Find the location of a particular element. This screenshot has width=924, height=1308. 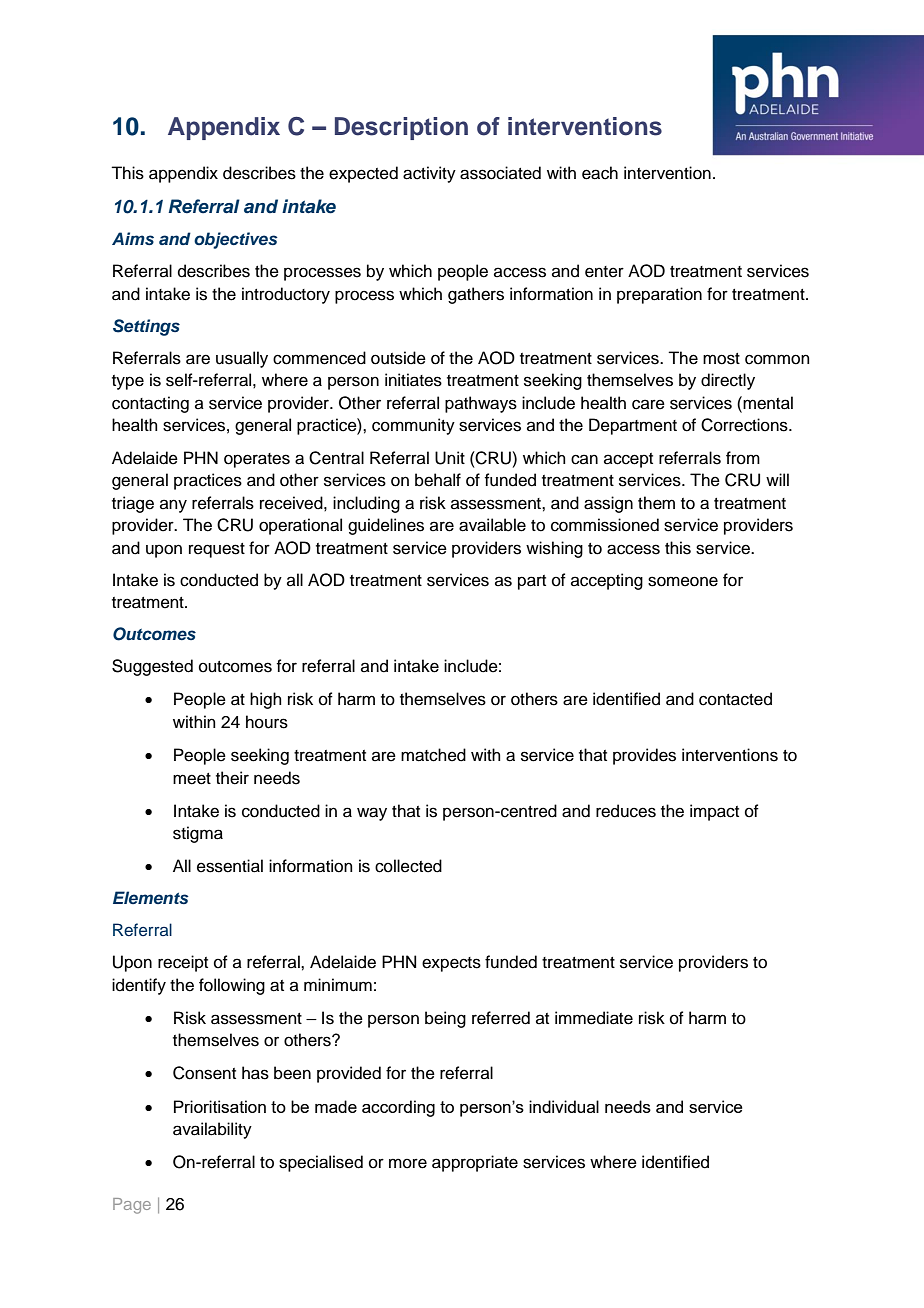

appropriate is located at coordinates (475, 1163).
